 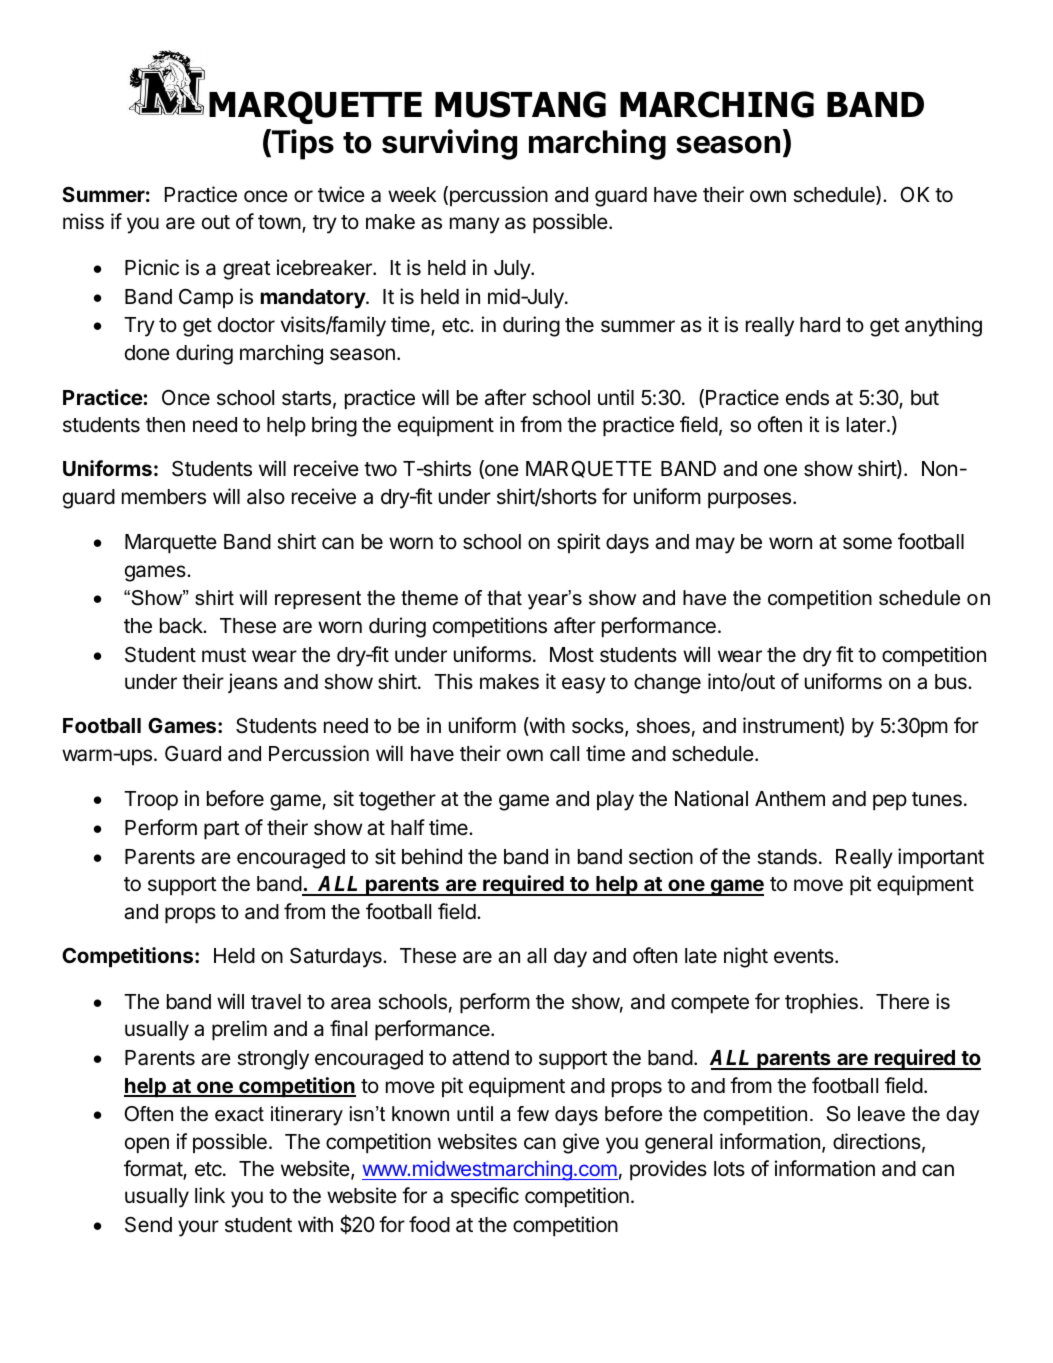 I want to click on behind, so click(x=432, y=856).
